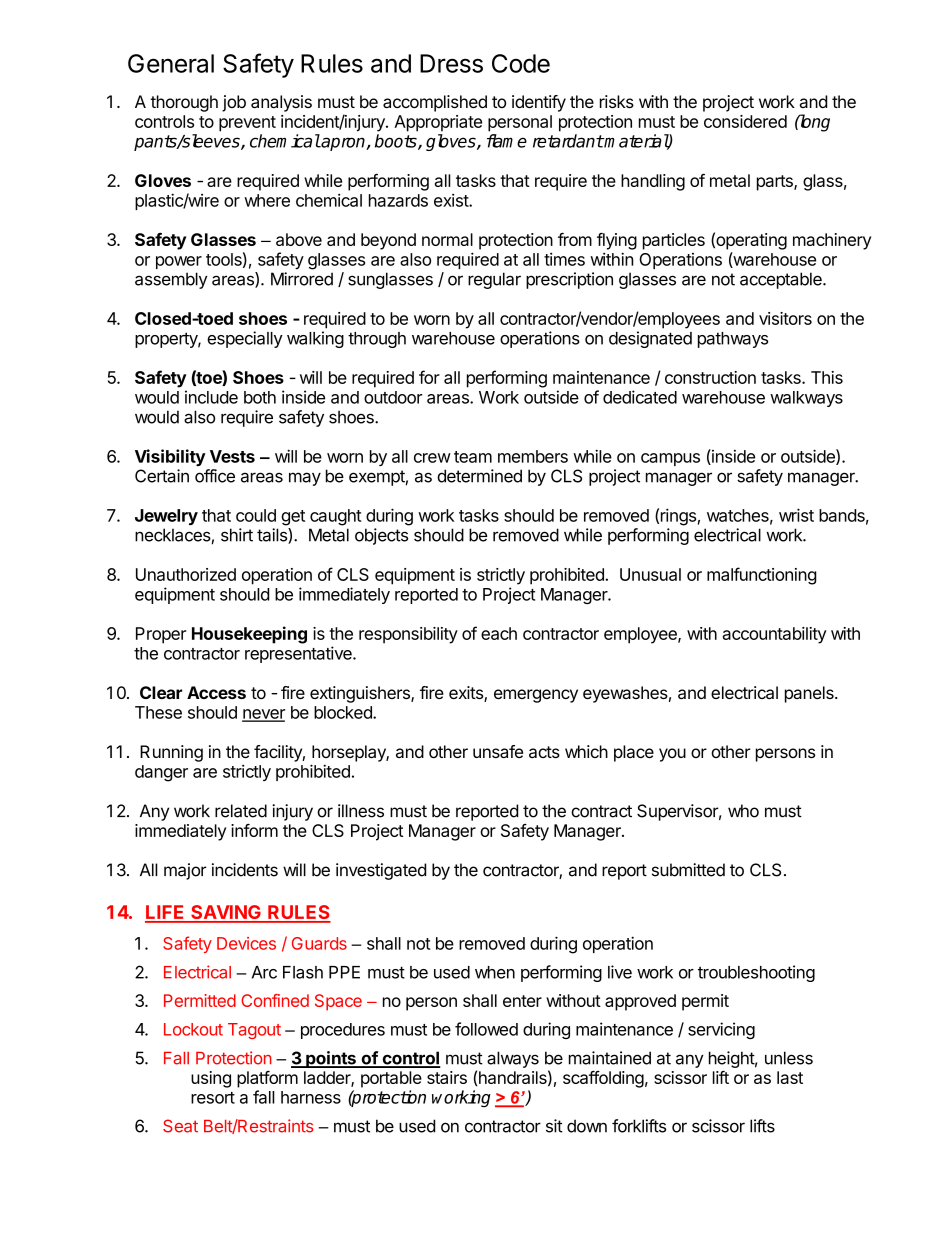 Image resolution: width=952 pixels, height=1233 pixels. I want to click on who, so click(743, 811).
